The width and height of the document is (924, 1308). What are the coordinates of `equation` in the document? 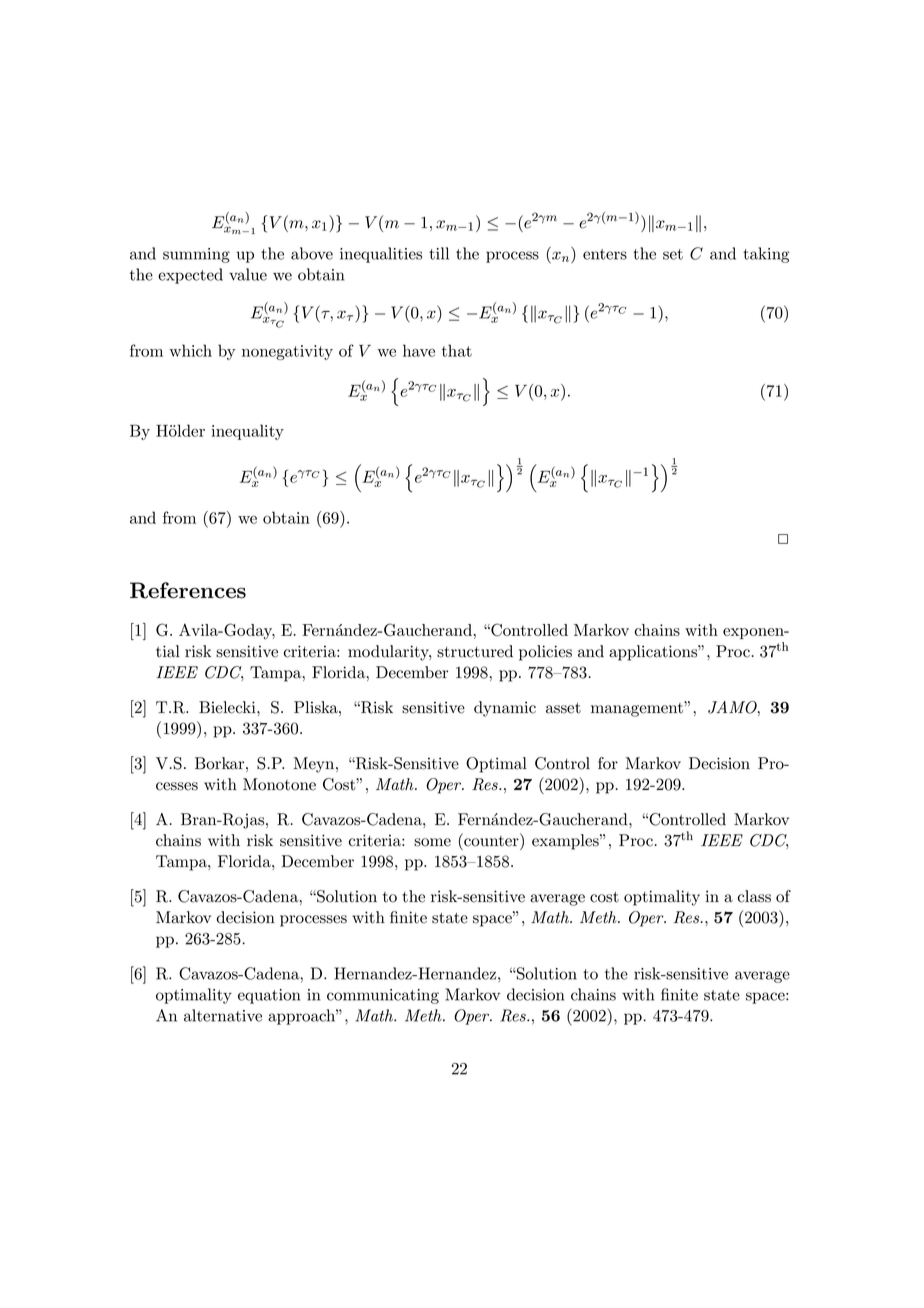 It's located at (269, 996).
